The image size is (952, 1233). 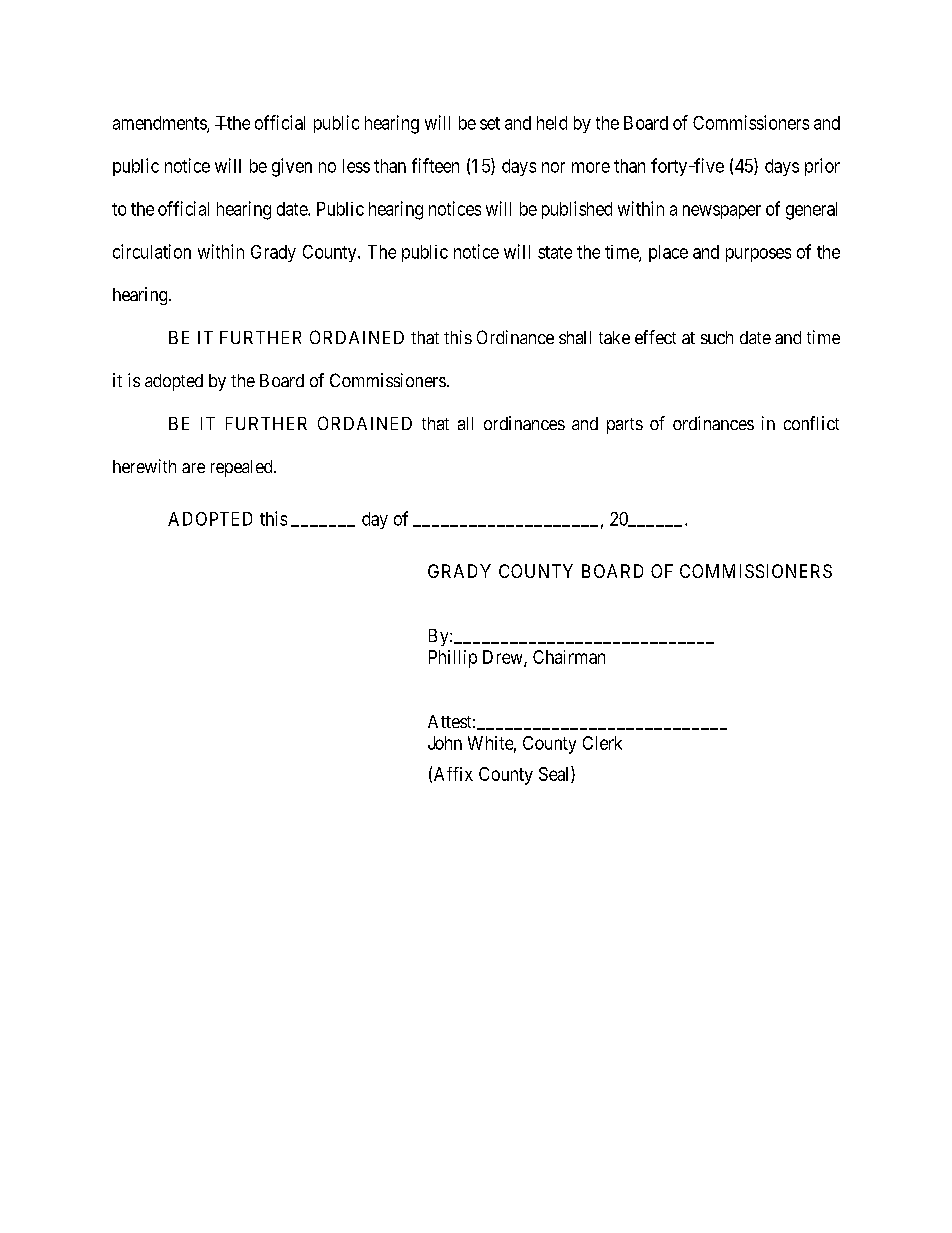 I want to click on purposes, so click(x=758, y=255).
